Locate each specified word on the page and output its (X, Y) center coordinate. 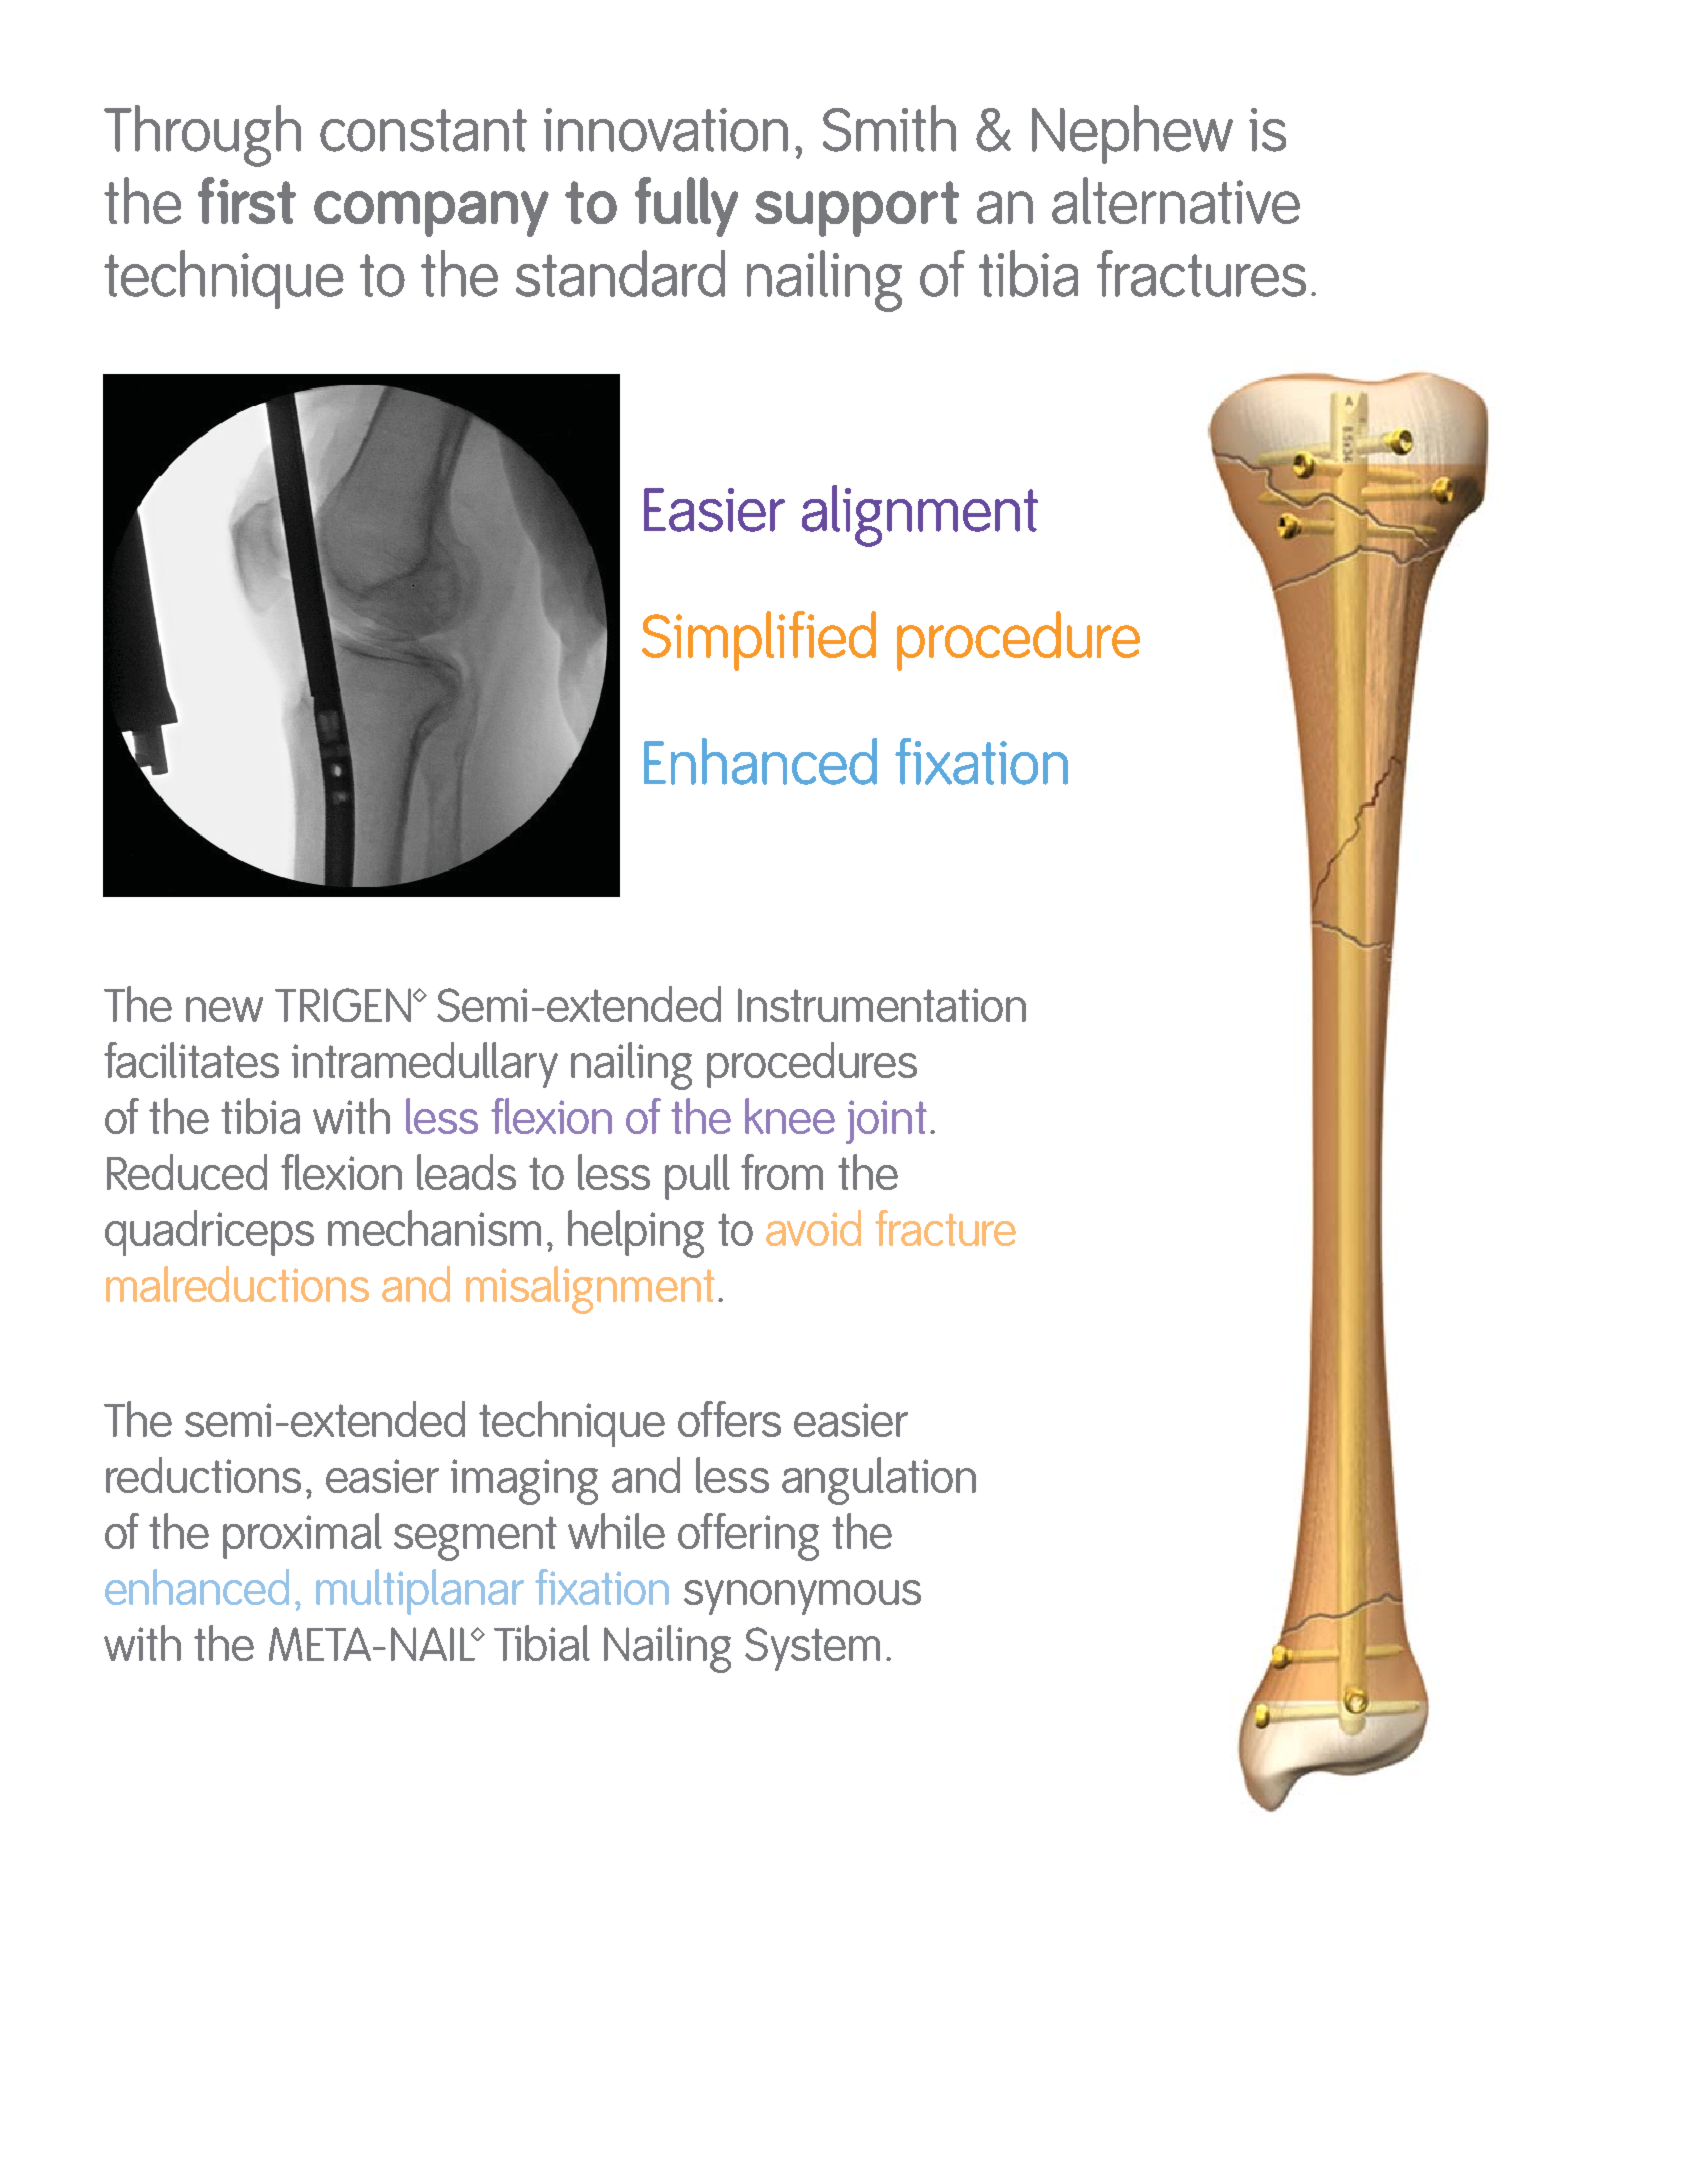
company (431, 214)
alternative (1176, 200)
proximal (302, 1536)
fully (686, 207)
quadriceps (209, 1233)
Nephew (1132, 134)
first (247, 200)
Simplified (759, 641)
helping (636, 1234)
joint (886, 1122)
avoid (813, 1228)
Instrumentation (882, 1005)
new (224, 1009)
